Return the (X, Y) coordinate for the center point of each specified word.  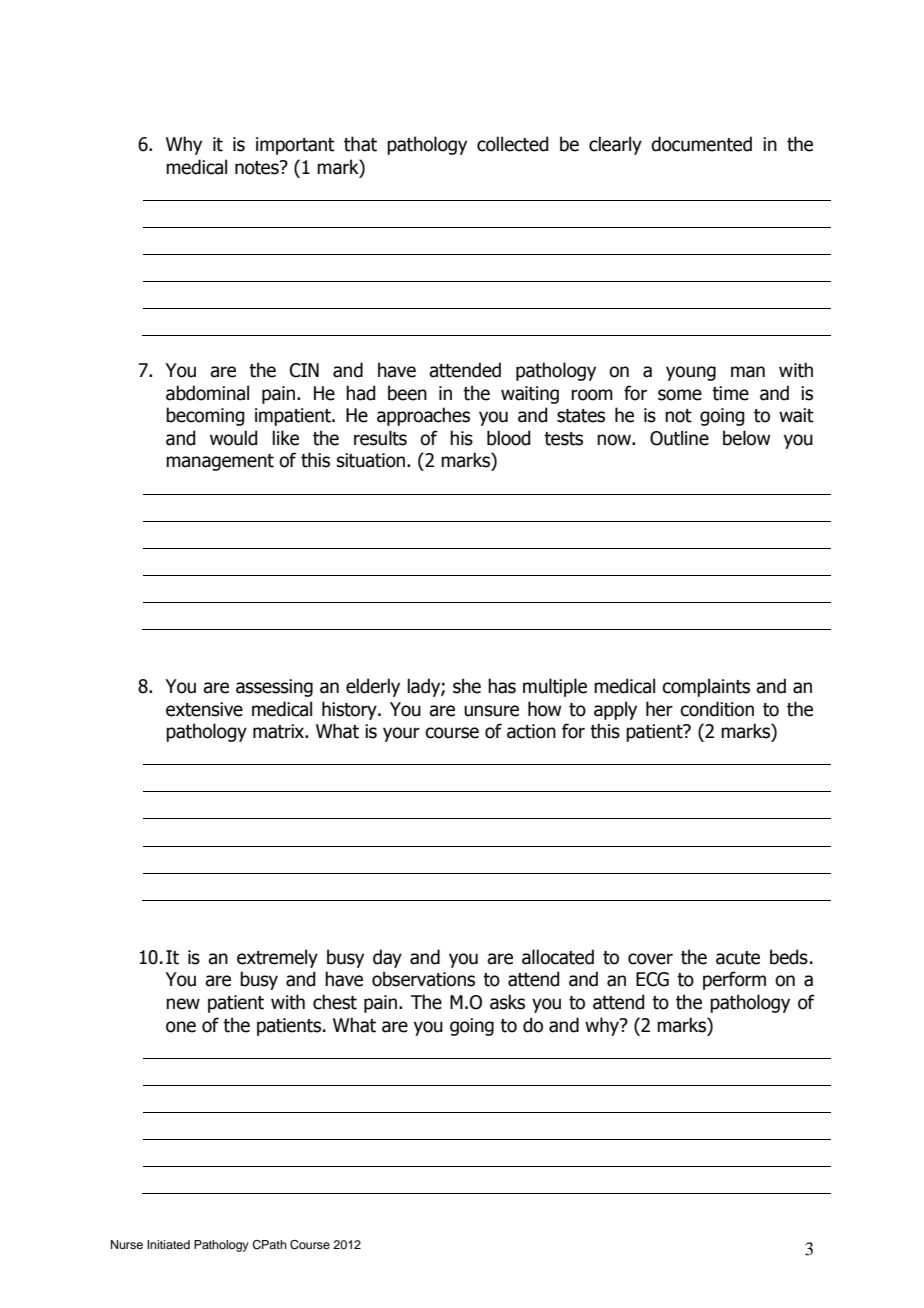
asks (507, 1002)
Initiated (168, 1244)
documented (701, 144)
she (467, 686)
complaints (706, 687)
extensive (204, 709)
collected (512, 144)
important (295, 146)
